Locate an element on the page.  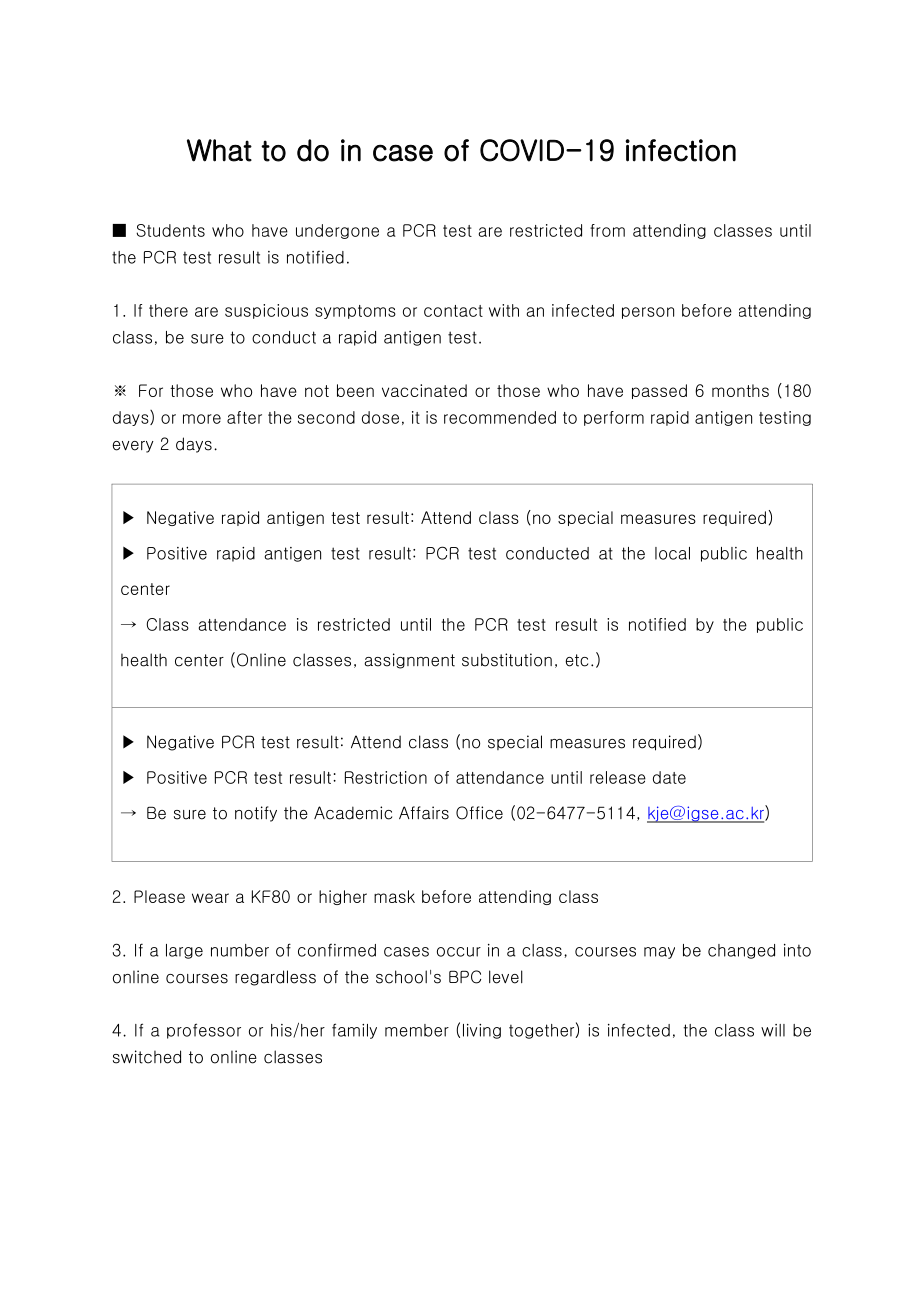
living is located at coordinates (482, 1031).
